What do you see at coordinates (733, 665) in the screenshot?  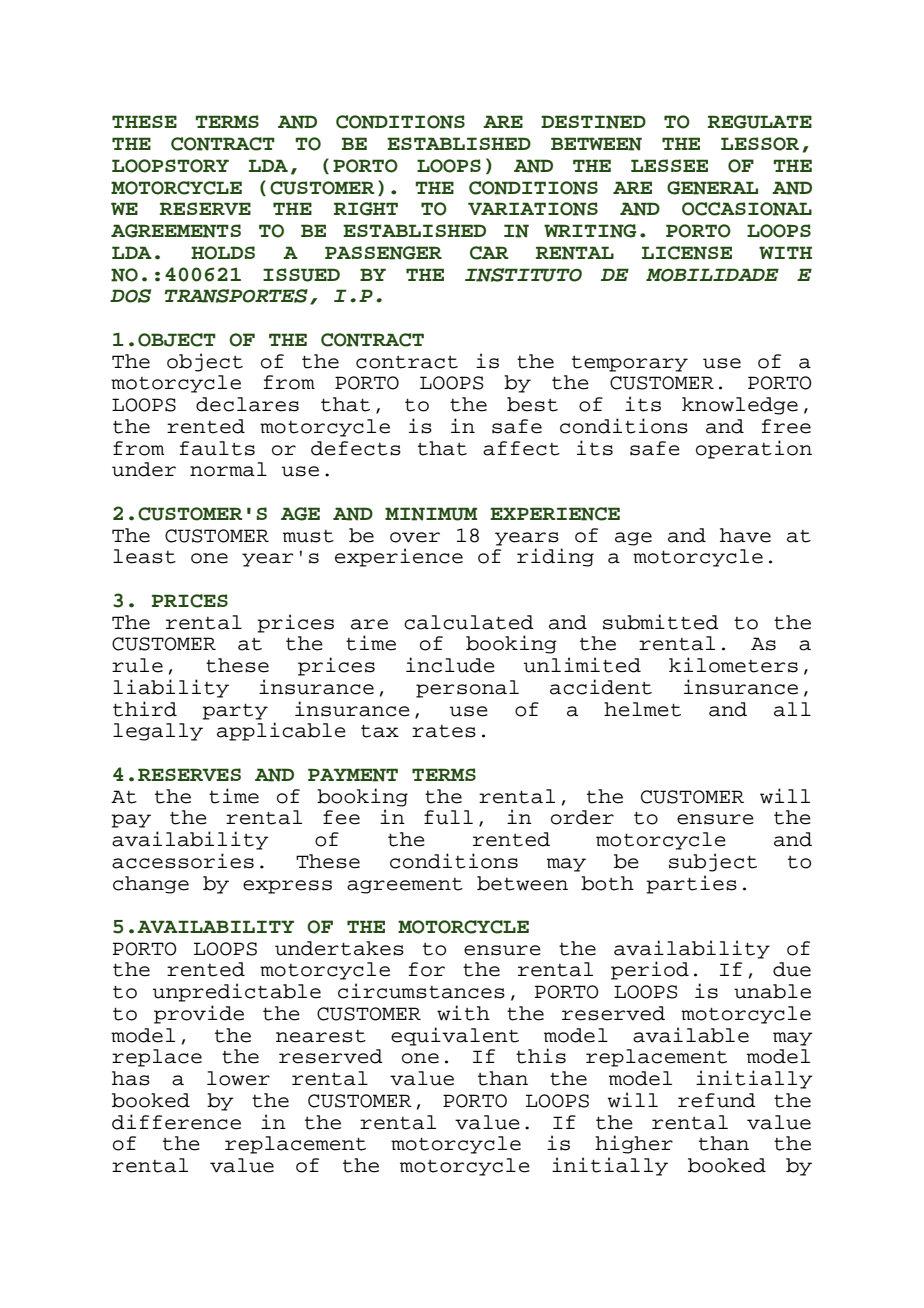 I see `kilometers` at bounding box center [733, 665].
